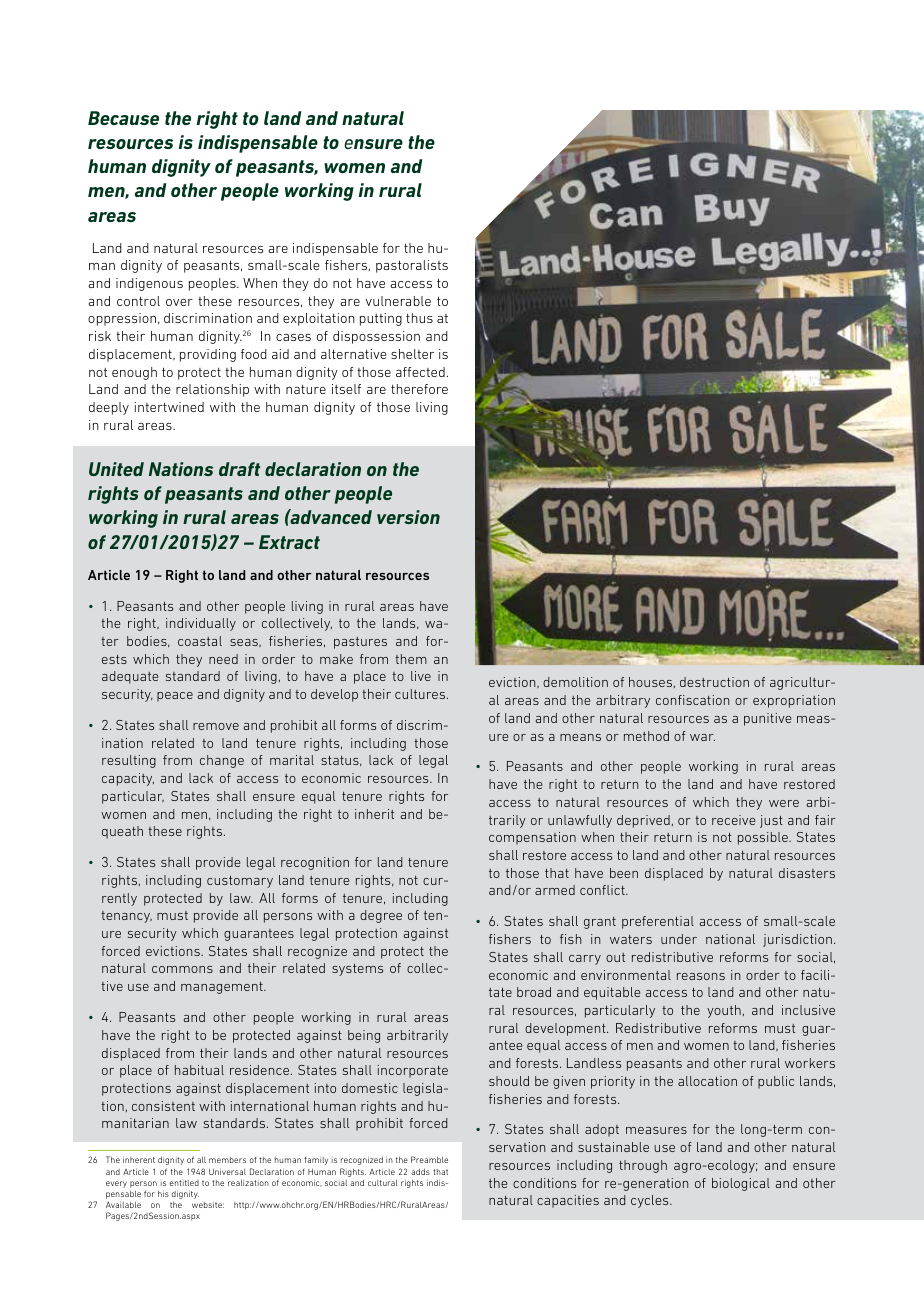 The width and height of the page is (924, 1308). I want to click on Because, so click(123, 118).
